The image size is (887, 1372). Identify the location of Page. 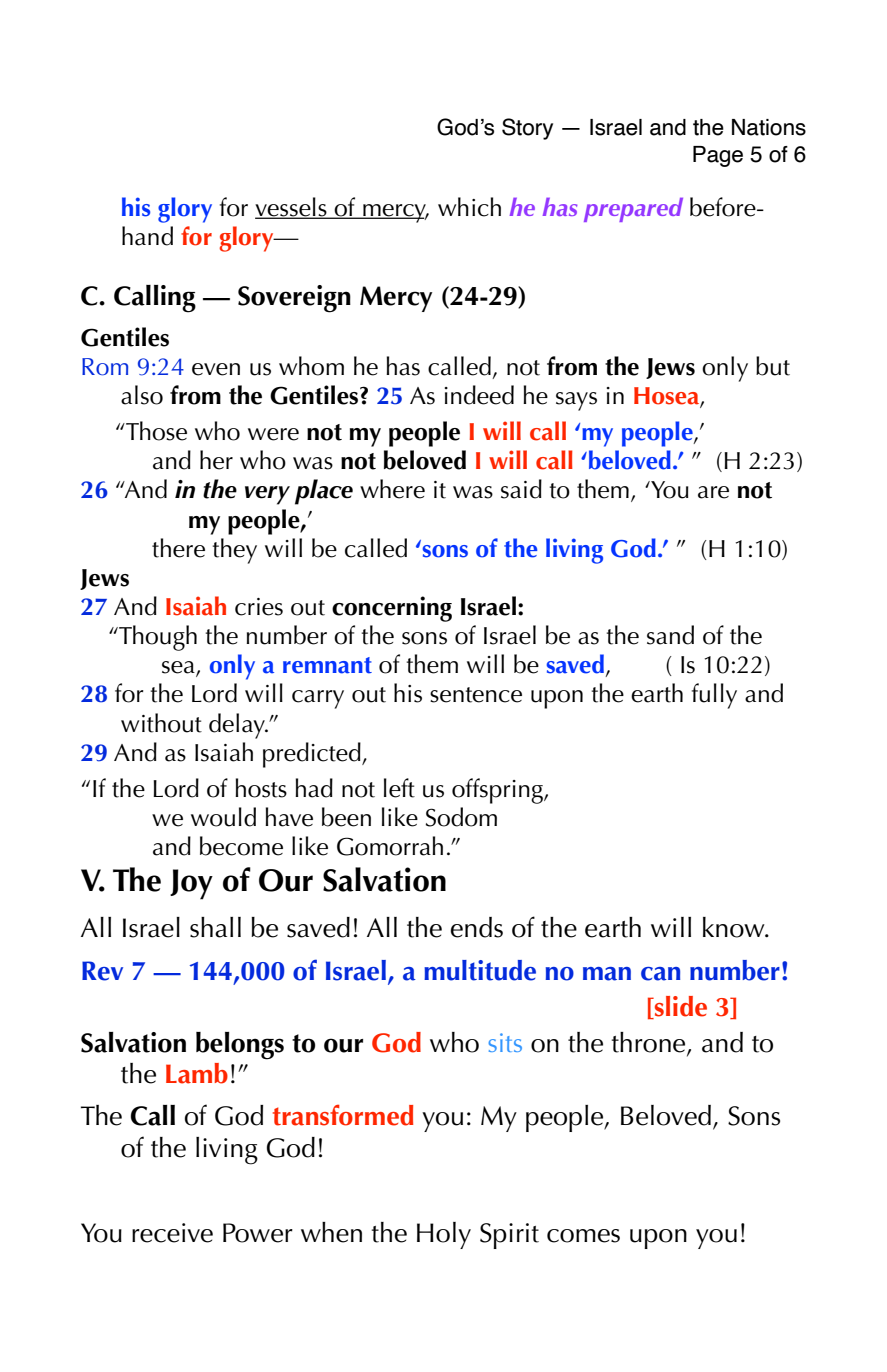
(718, 156).
